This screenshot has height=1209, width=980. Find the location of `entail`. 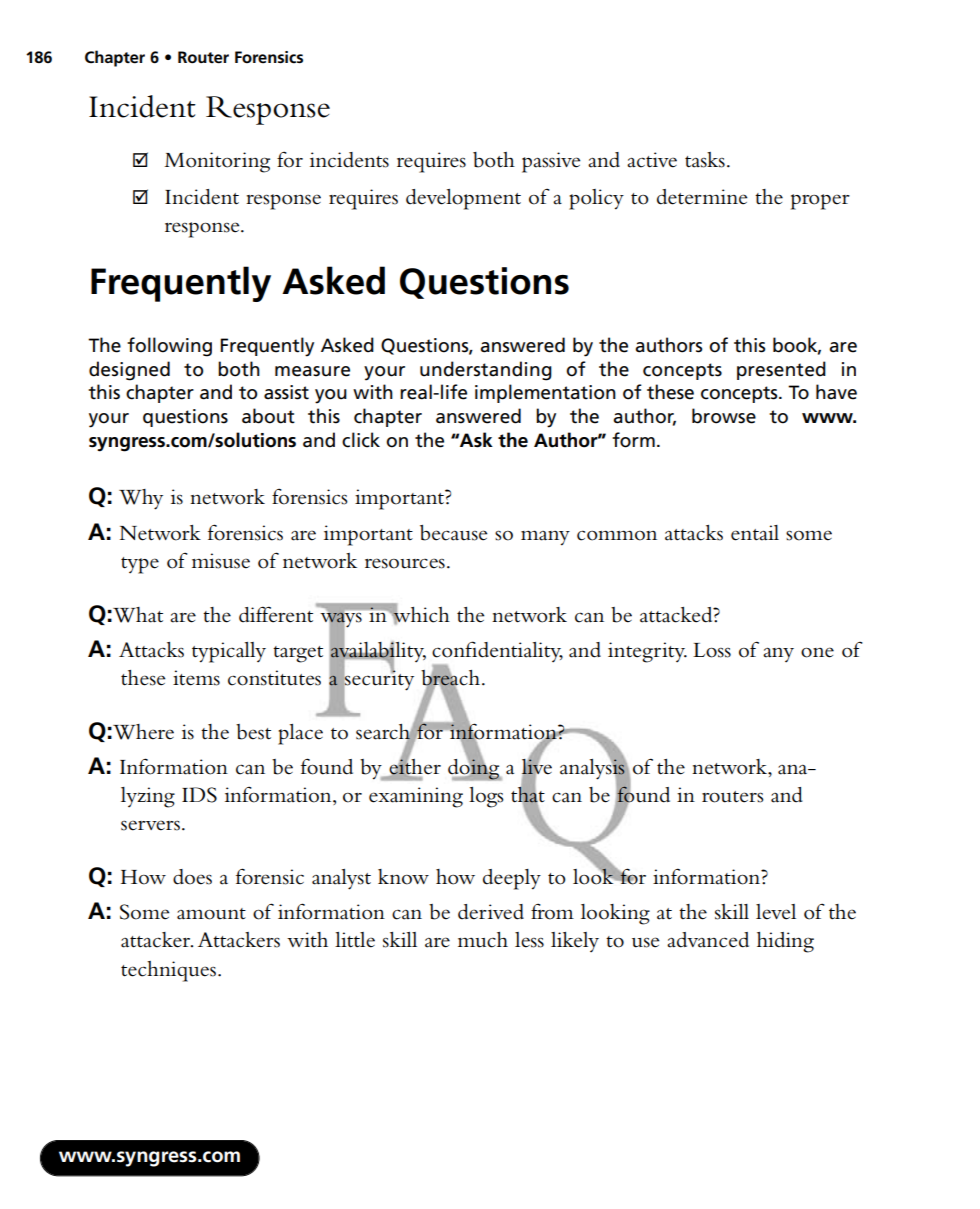

entail is located at coordinates (755, 533).
